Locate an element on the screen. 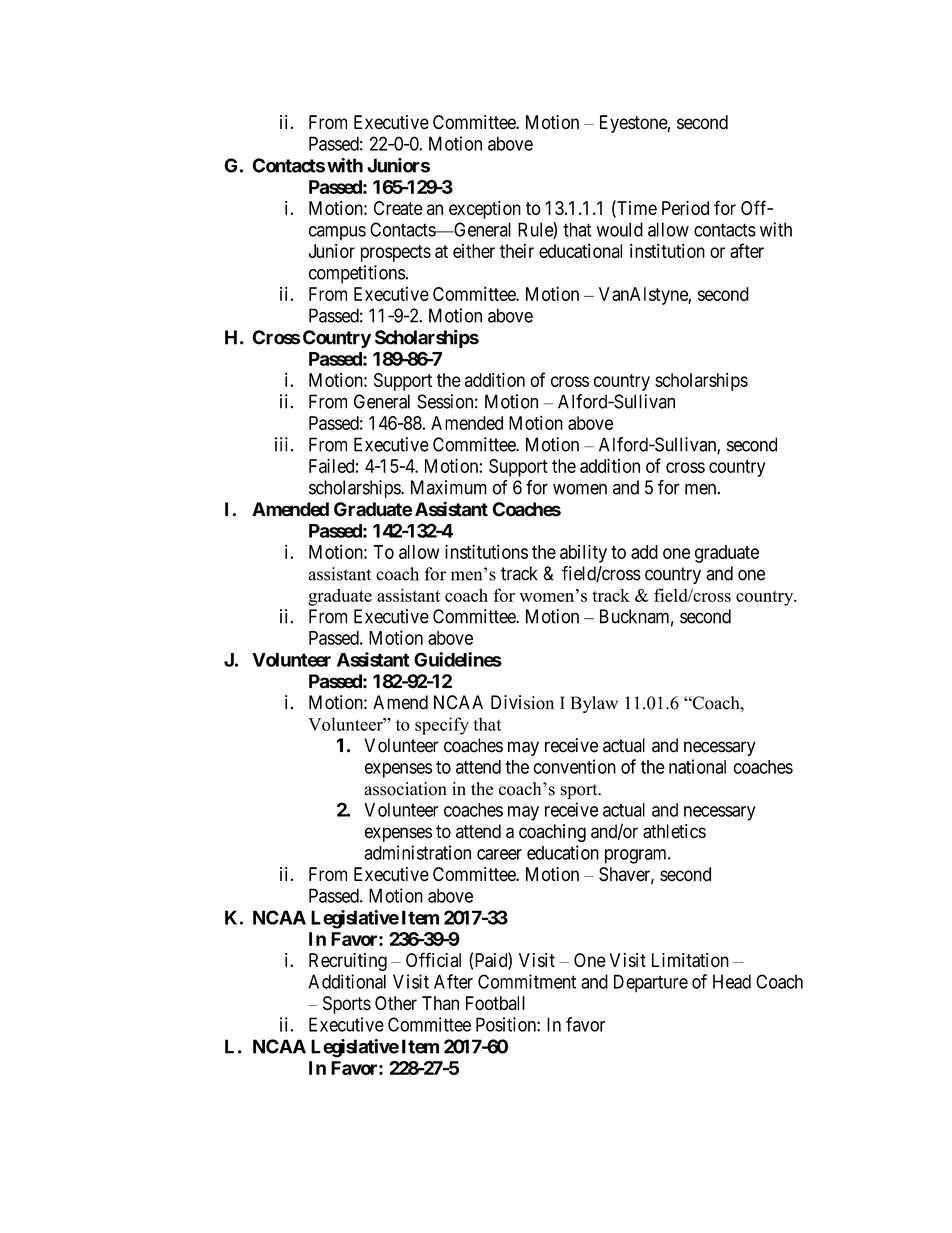  their is located at coordinates (517, 250).
